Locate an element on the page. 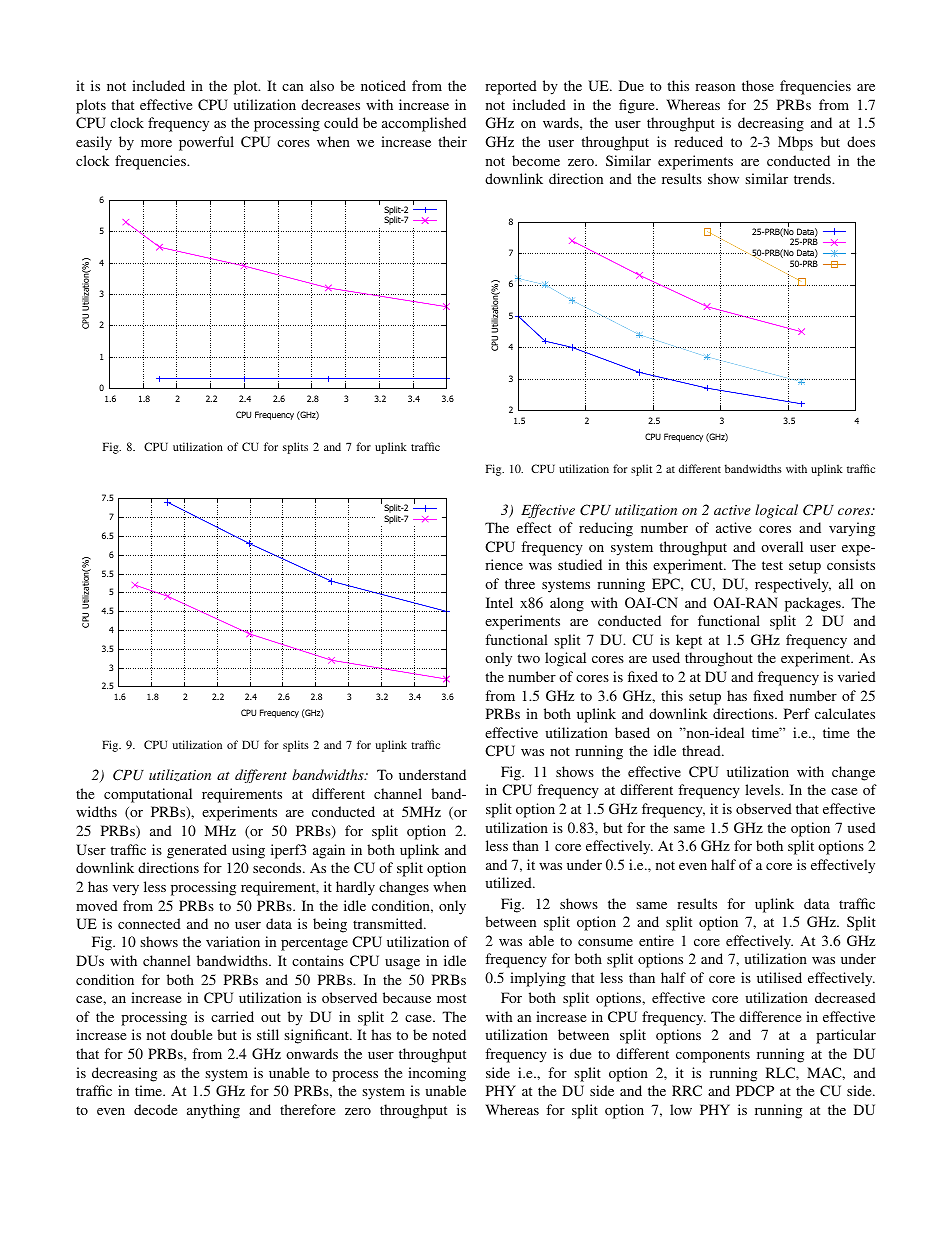 This document has height=1233, width=952. decode is located at coordinates (155, 1109).
